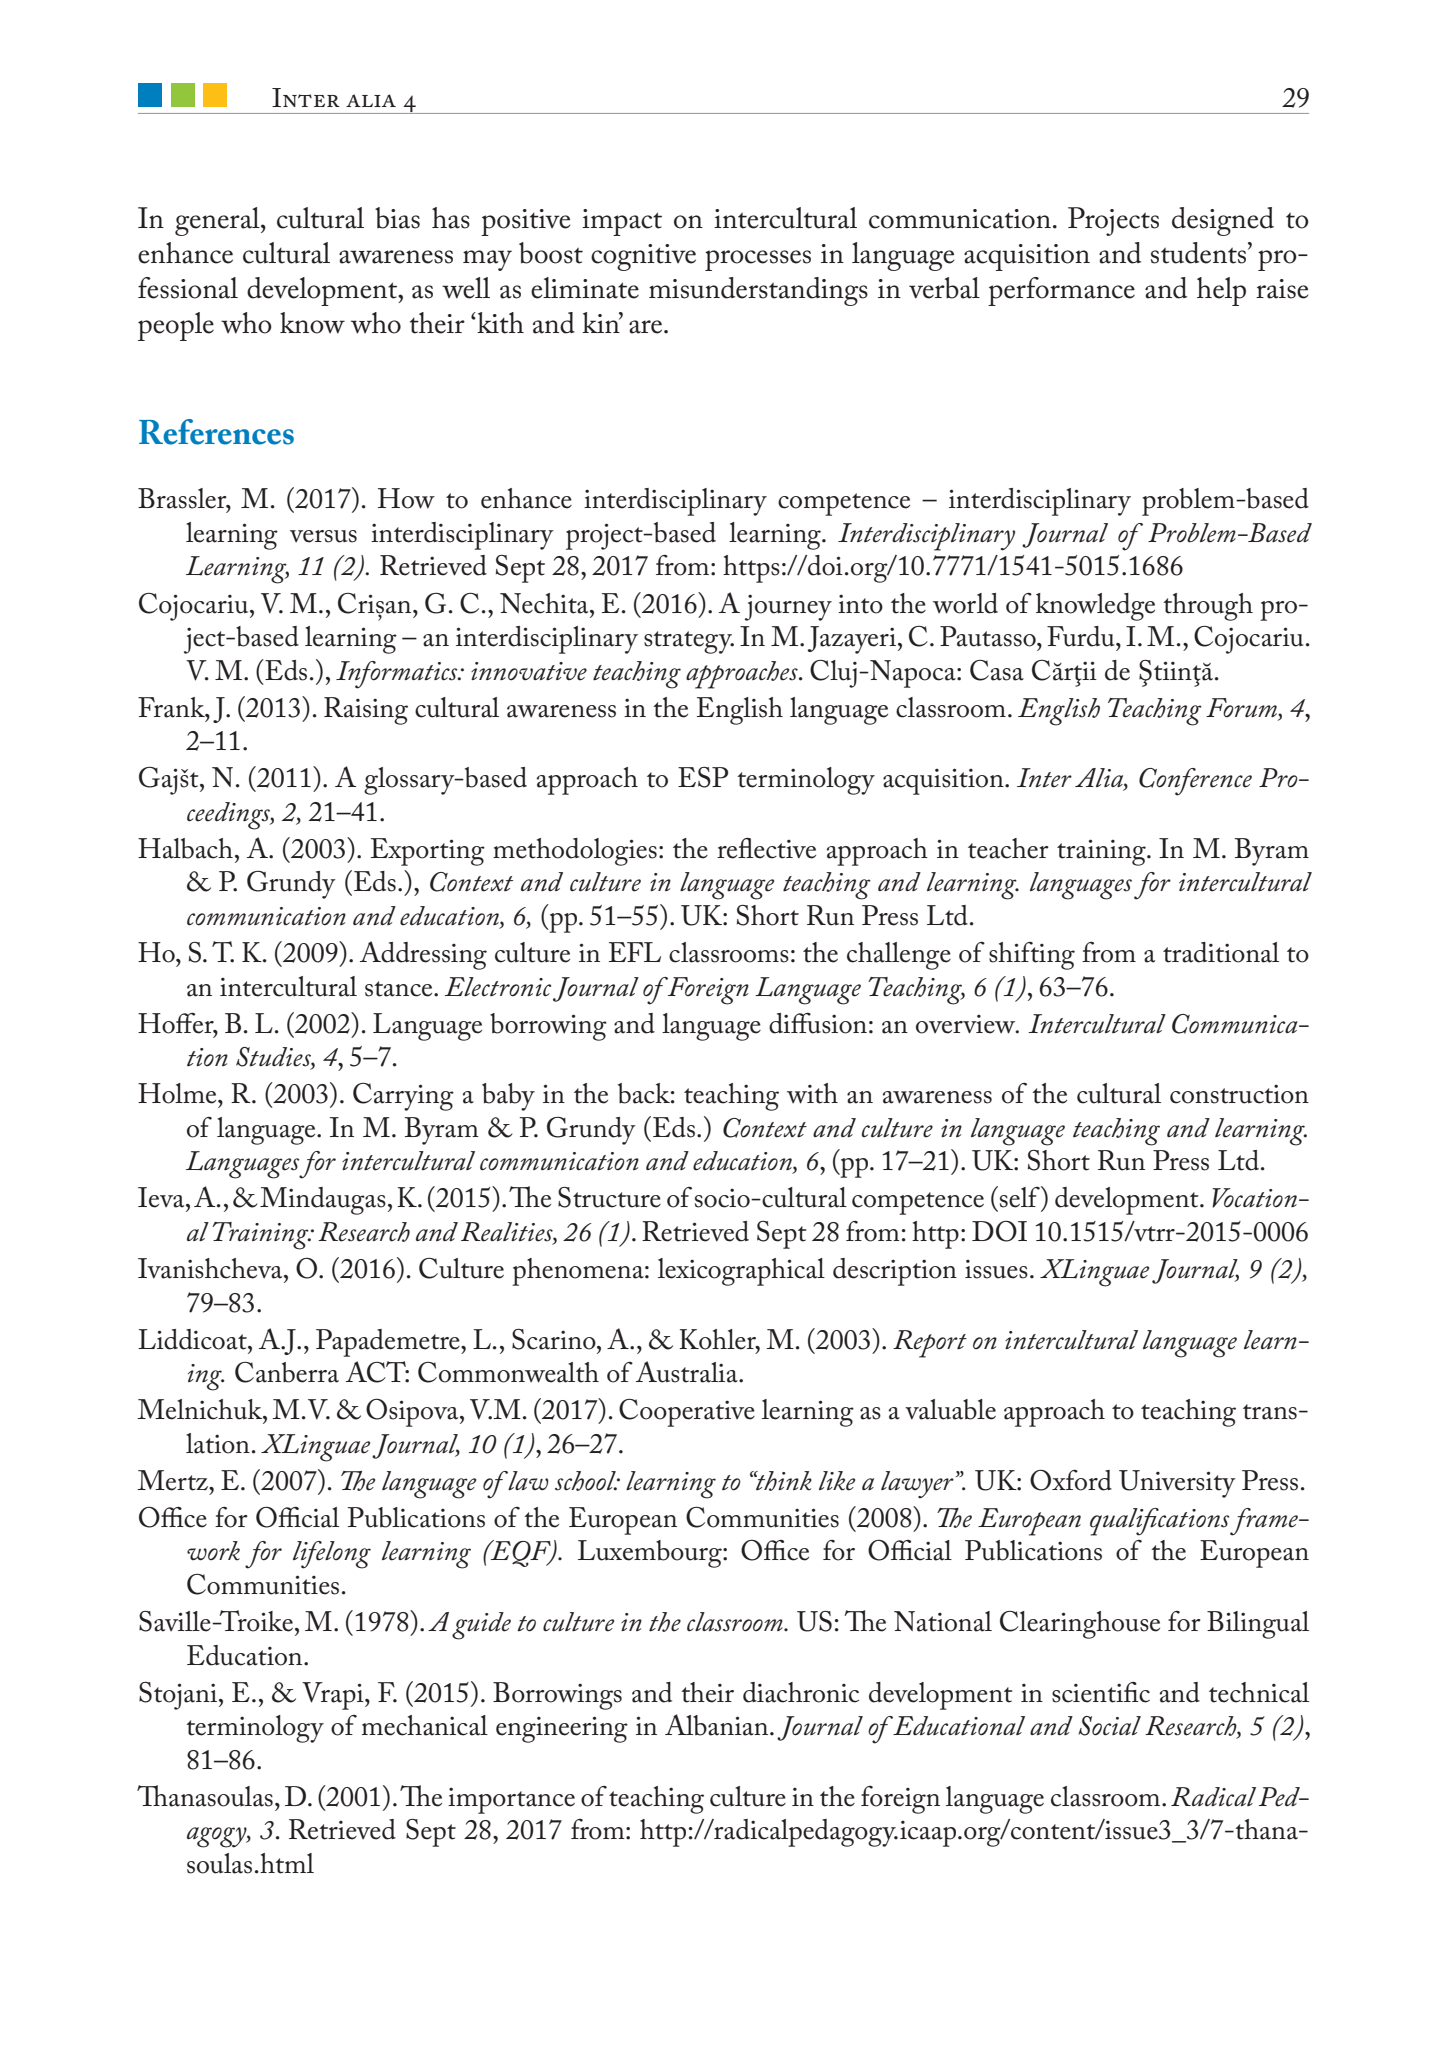 This image has height=2047, width=1447. What do you see at coordinates (1032, 956) in the image?
I see `shifting` at bounding box center [1032, 956].
